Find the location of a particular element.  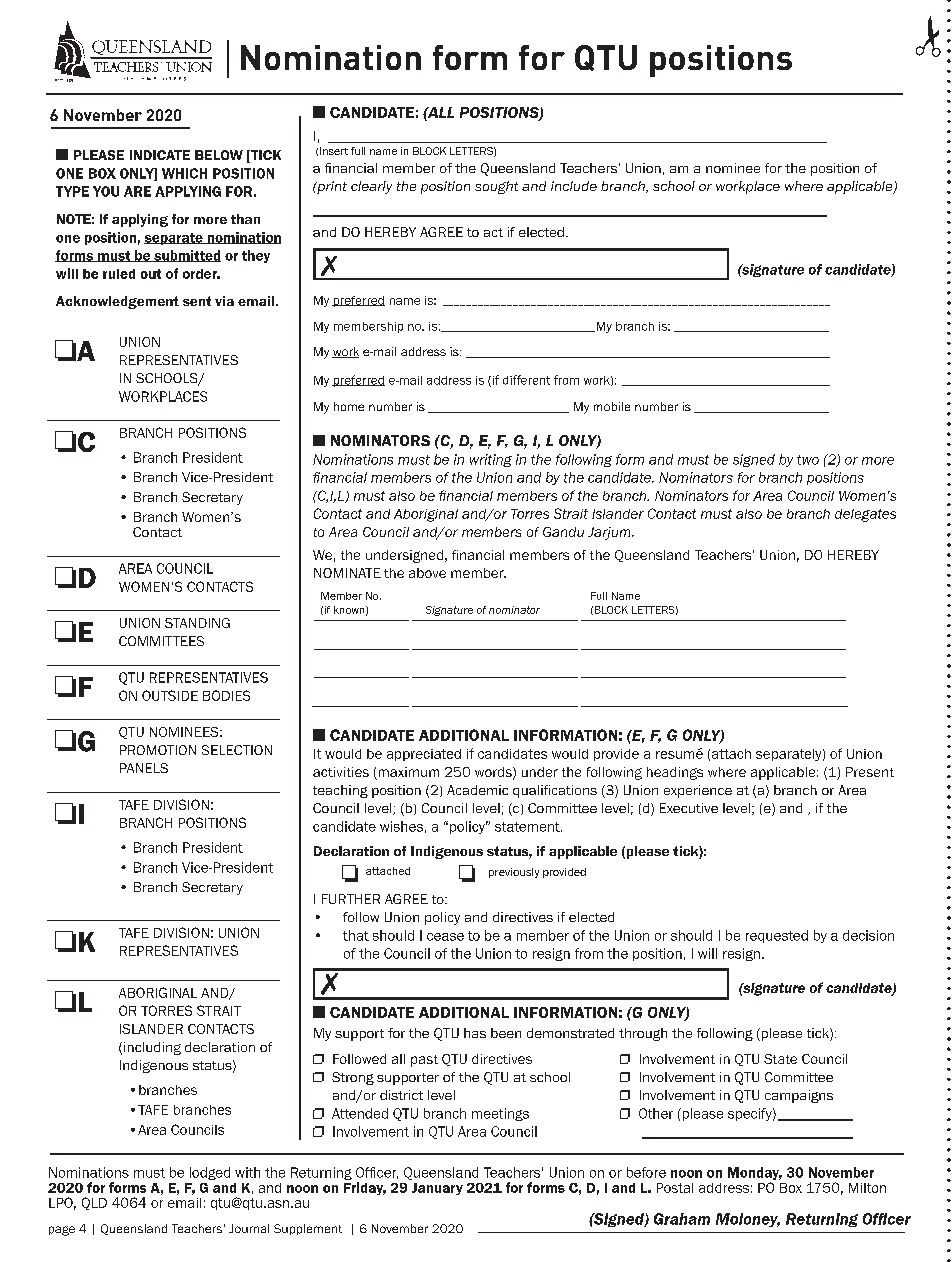

has is located at coordinates (475, 1033).
